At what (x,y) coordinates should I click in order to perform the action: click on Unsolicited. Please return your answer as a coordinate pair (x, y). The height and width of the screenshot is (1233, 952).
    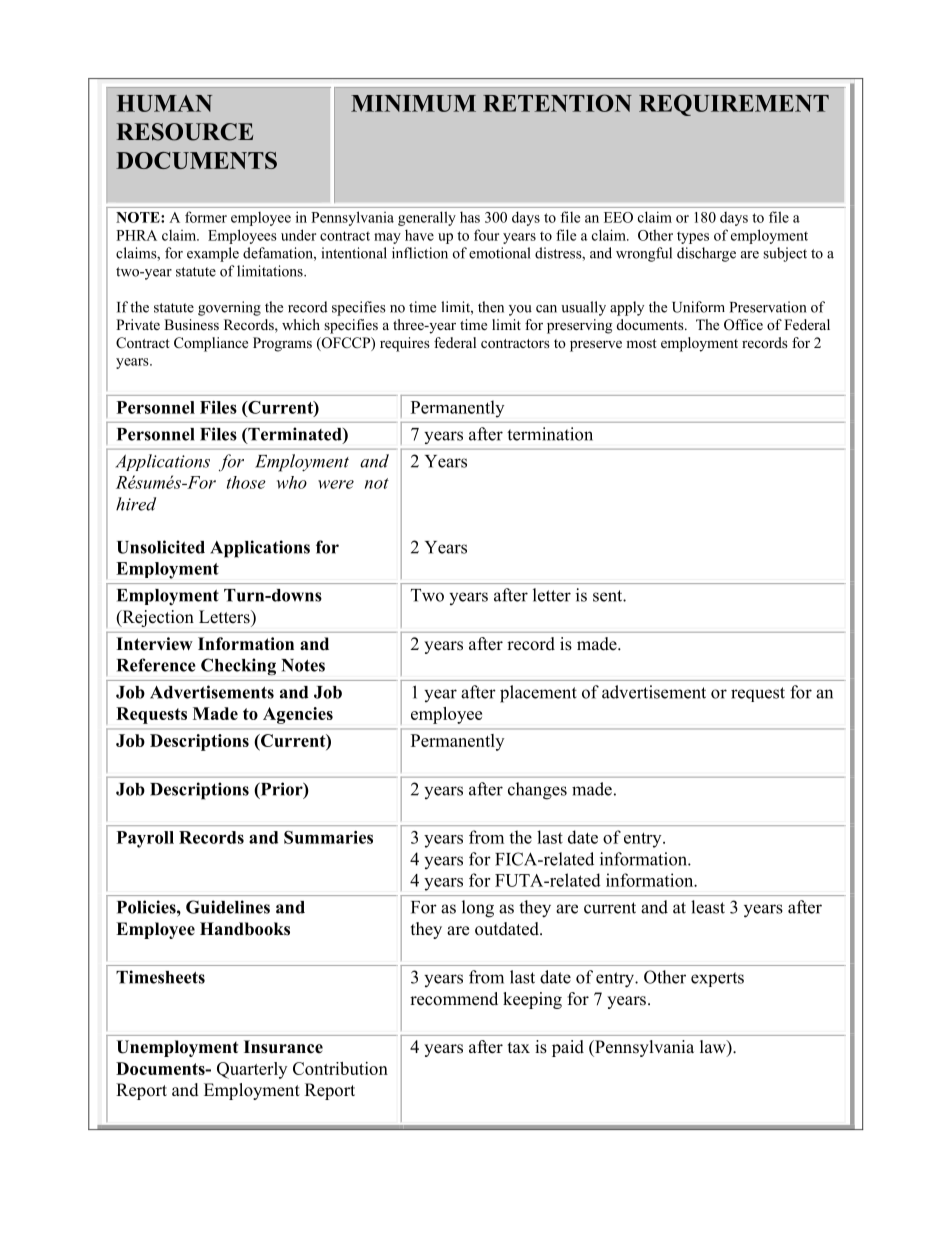
    Looking at the image, I should click on (161, 547).
